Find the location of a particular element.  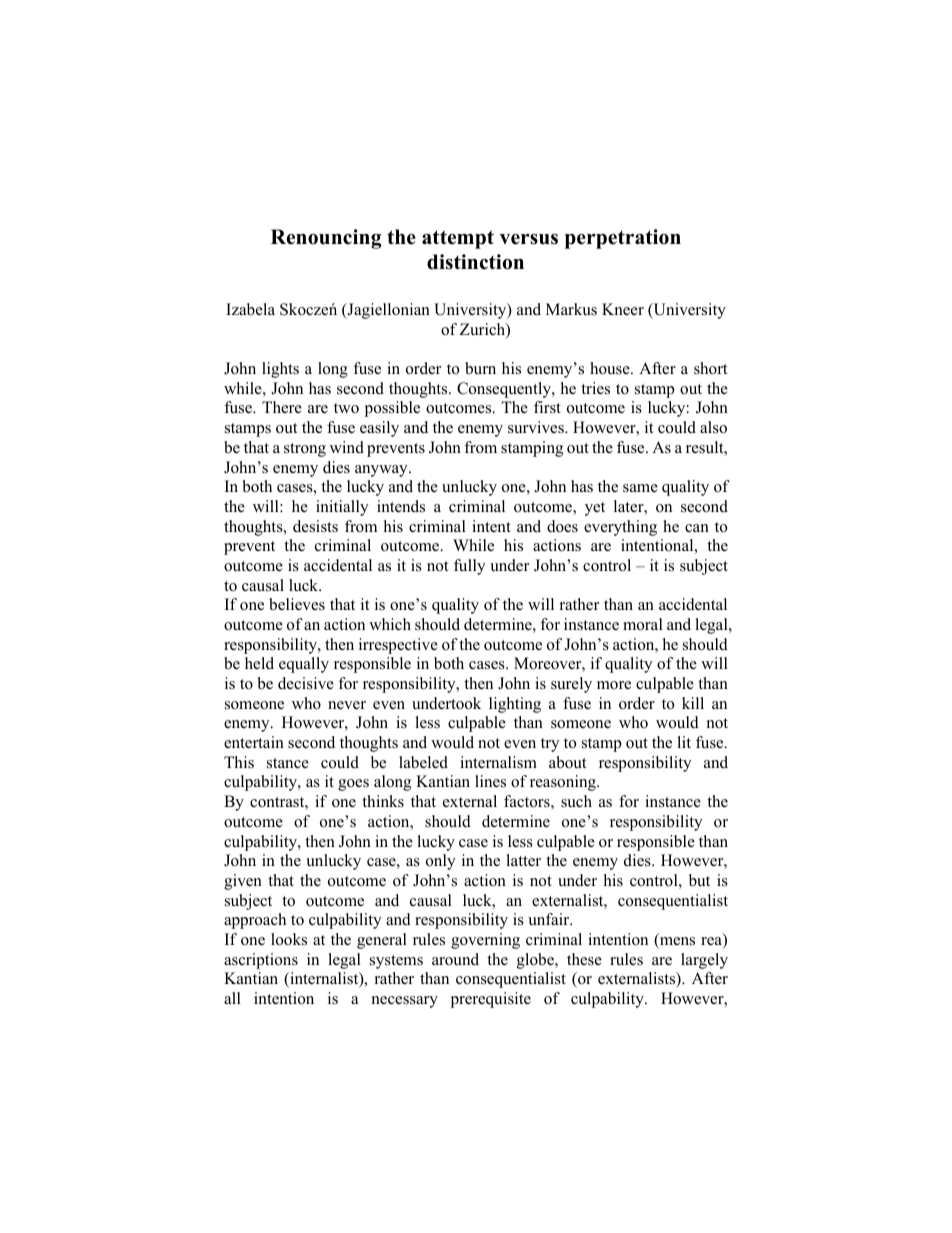

prerequisite is located at coordinates (490, 1000).
